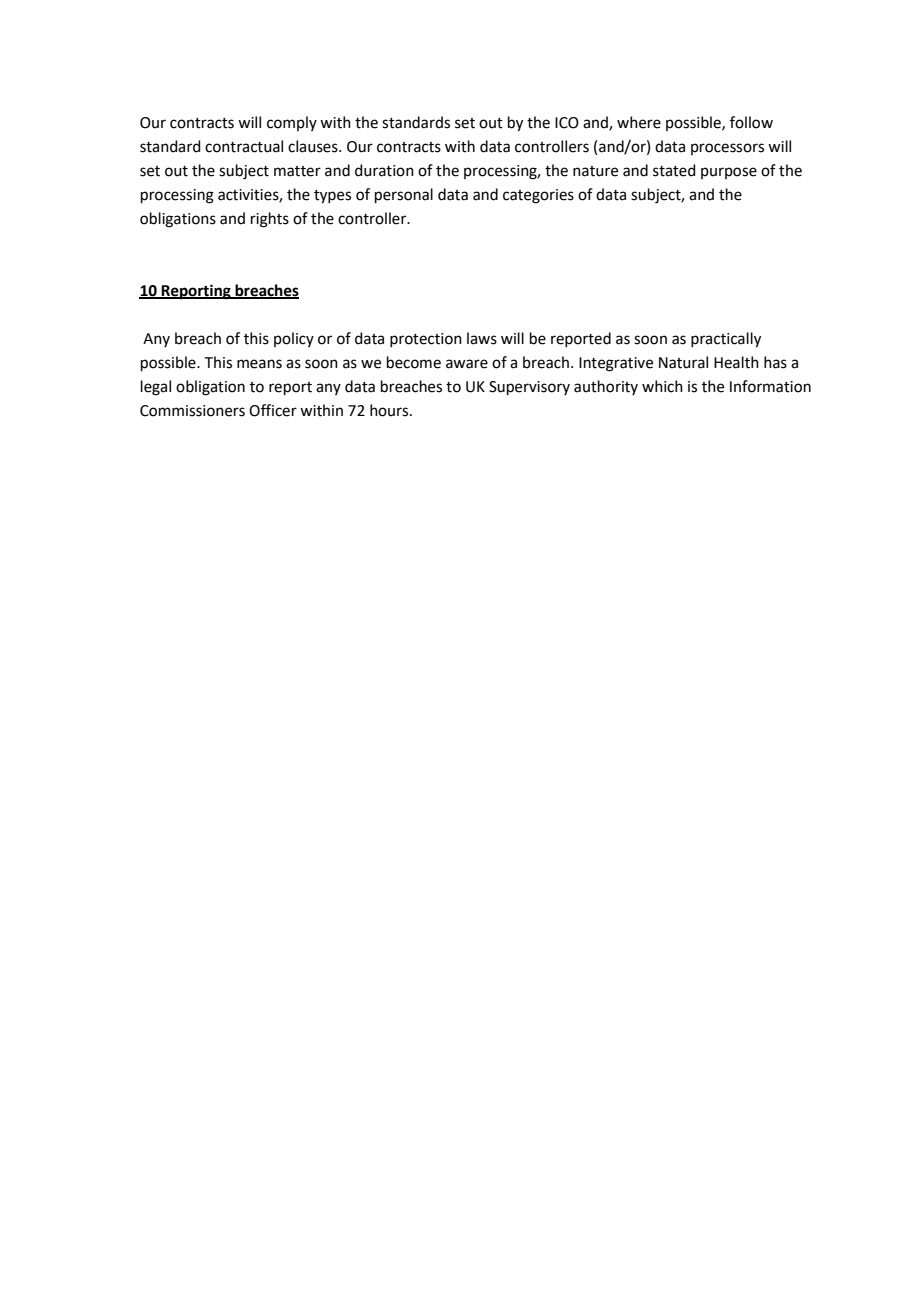 This document has width=924, height=1308. I want to click on laws, so click(482, 338).
